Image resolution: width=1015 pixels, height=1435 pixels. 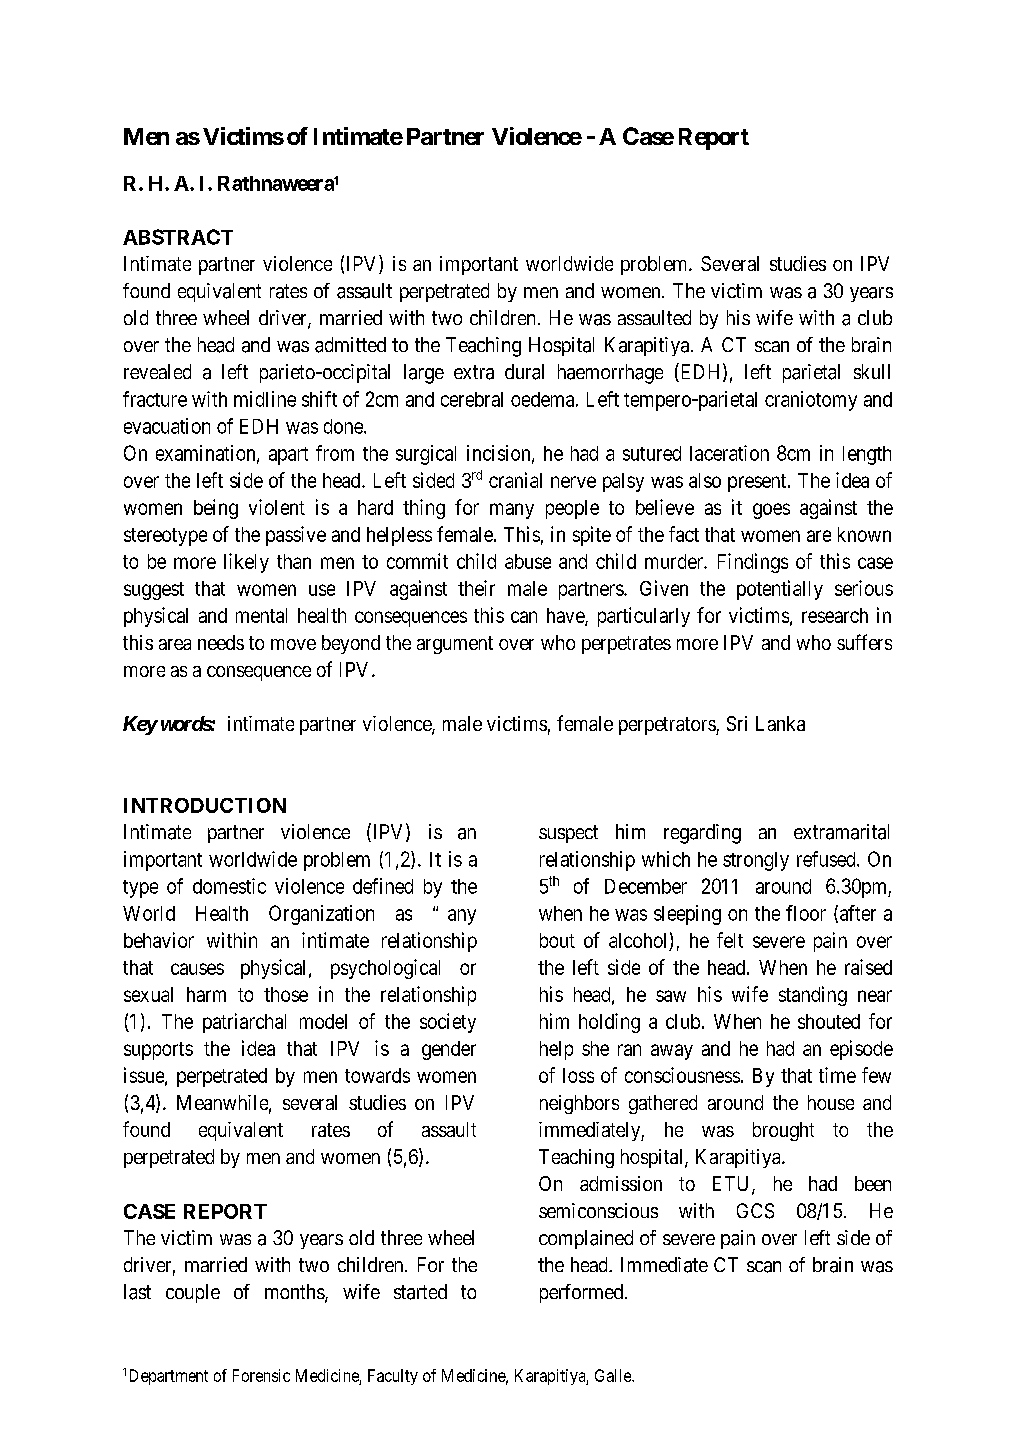 What do you see at coordinates (261, 1375) in the page?
I see `Forensic` at bounding box center [261, 1375].
